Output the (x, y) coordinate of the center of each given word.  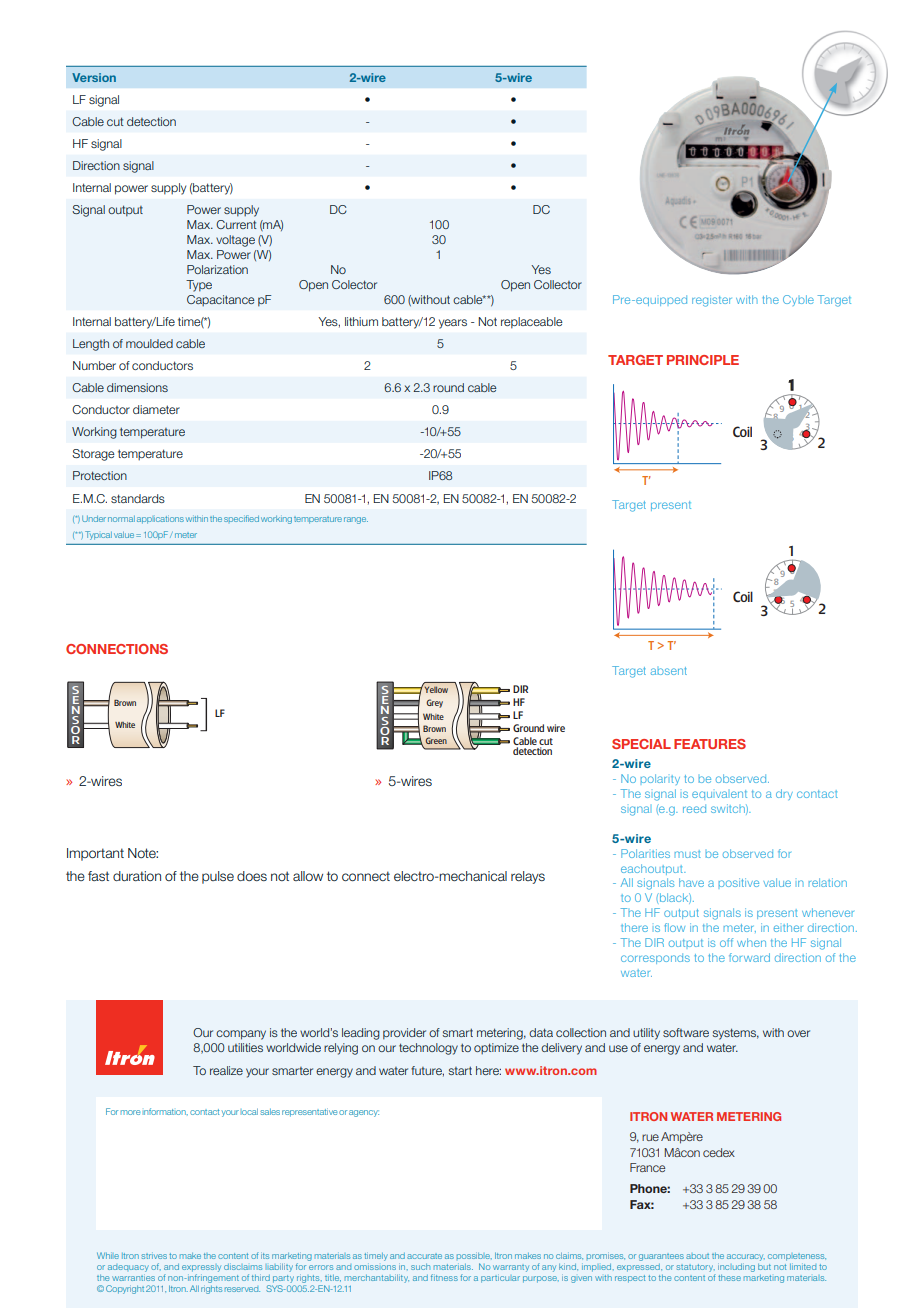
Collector (558, 284)
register (712, 301)
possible (474, 1256)
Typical (98, 535)
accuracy (746, 1257)
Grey (434, 703)
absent (669, 671)
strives (154, 1256)
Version (94, 77)
